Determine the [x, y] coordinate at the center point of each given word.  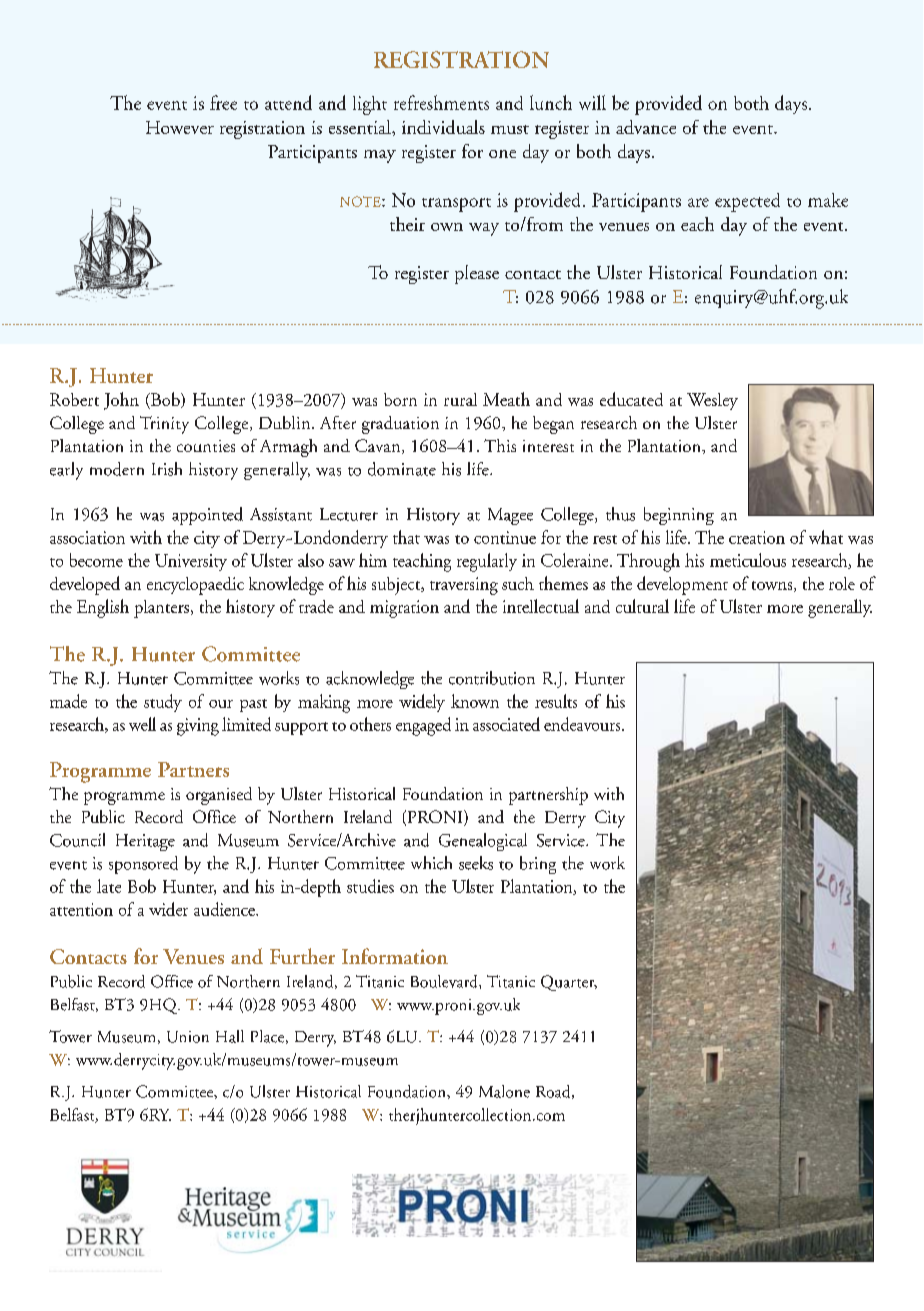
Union [188, 1037]
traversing [464, 586]
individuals [443, 127]
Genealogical [483, 842]
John [121, 401]
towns [773, 586]
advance [646, 127]
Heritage [145, 842]
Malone [504, 1091]
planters [161, 609]
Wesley [712, 401]
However [180, 127]
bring [538, 865]
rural [460, 399]
